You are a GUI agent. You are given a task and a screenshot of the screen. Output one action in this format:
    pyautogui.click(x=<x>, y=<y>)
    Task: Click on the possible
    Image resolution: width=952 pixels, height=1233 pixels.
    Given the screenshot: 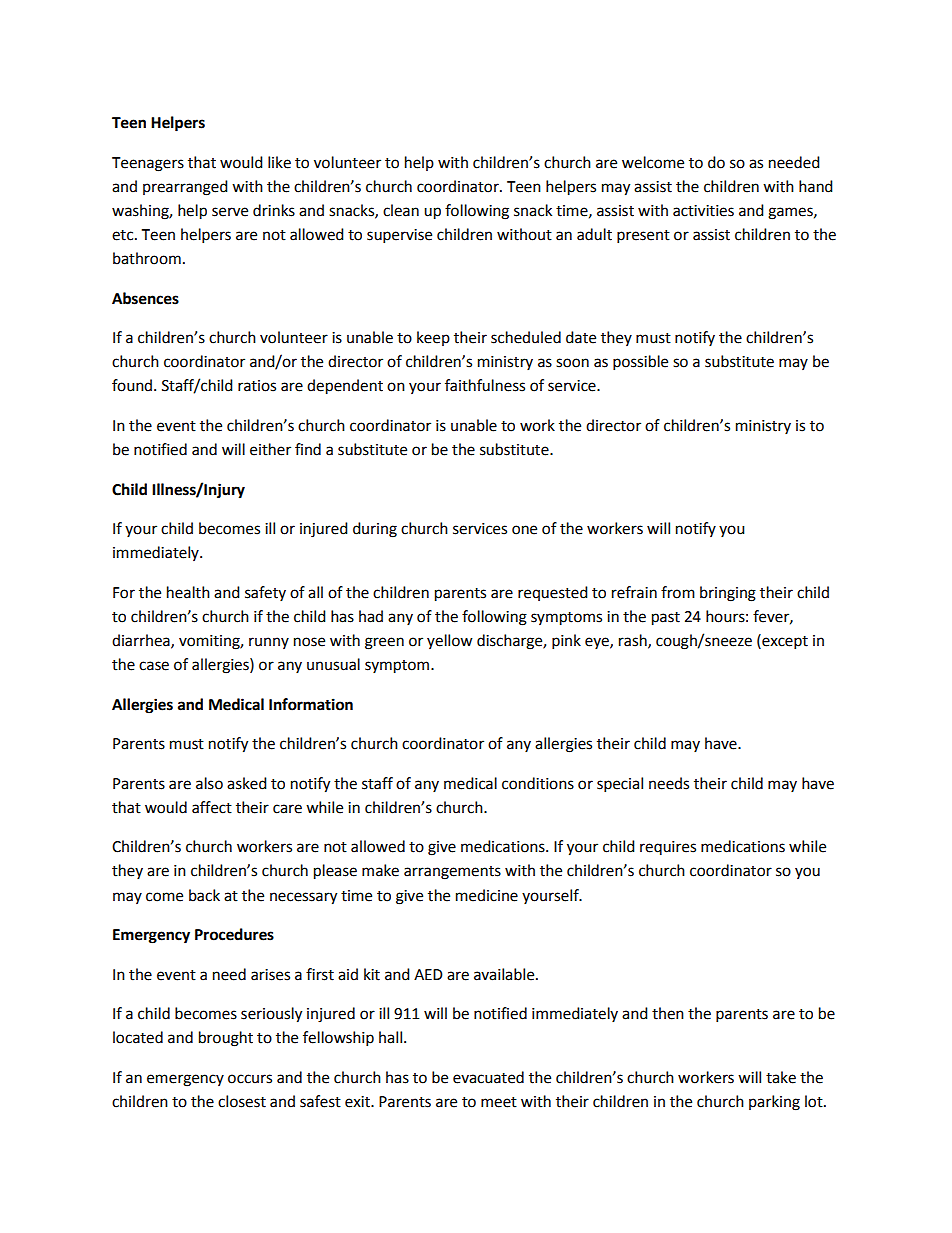 What is the action you would take?
    pyautogui.click(x=640, y=363)
